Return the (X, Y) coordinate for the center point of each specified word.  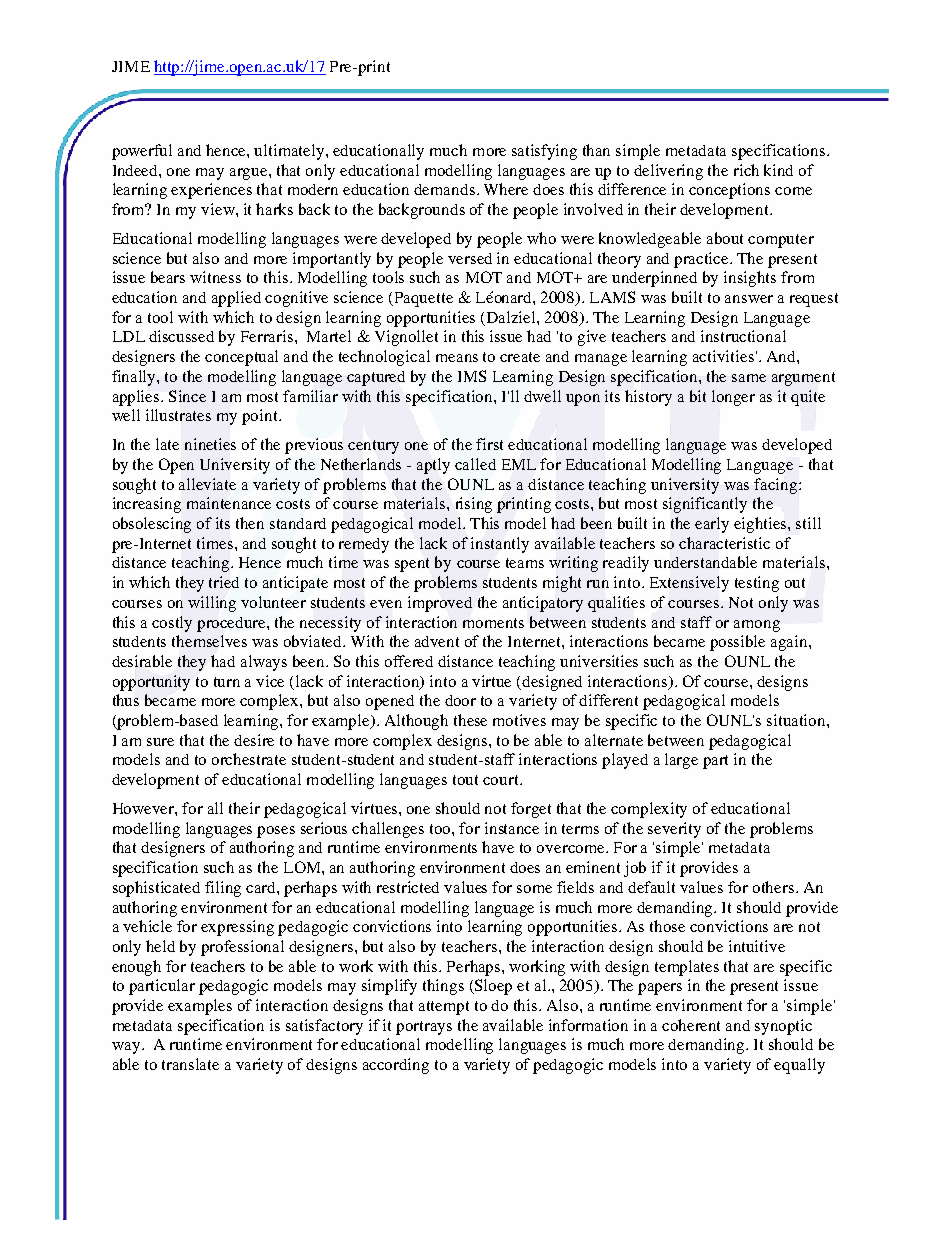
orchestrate (249, 759)
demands (444, 189)
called (475, 464)
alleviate (207, 484)
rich (746, 170)
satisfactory (324, 1027)
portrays (424, 1028)
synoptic (783, 1027)
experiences (211, 191)
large (681, 761)
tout (465, 780)
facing (777, 486)
